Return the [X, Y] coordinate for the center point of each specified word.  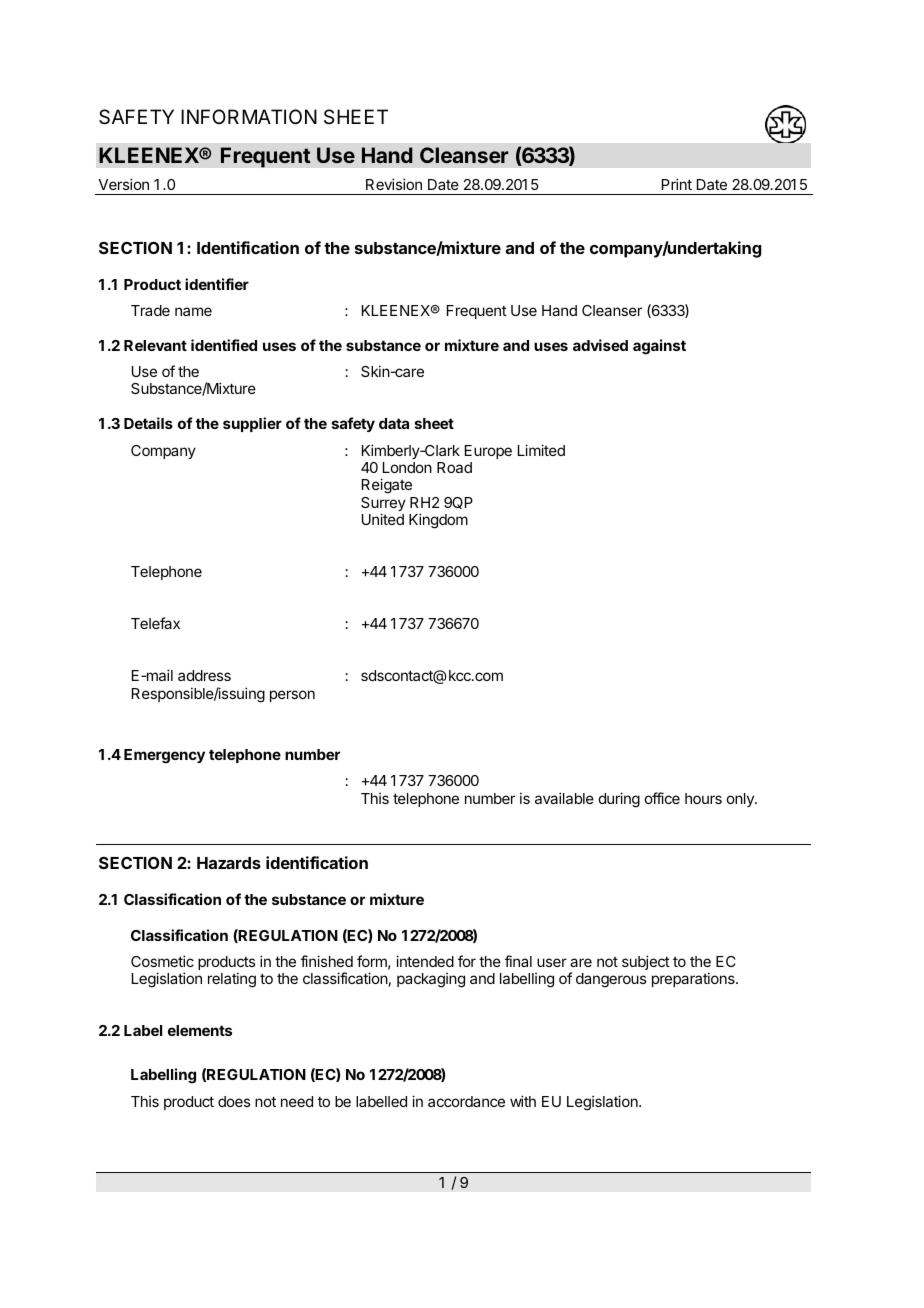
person [292, 696]
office [662, 798]
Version [123, 184]
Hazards [229, 863]
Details [148, 423]
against [659, 347]
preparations [694, 979]
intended [425, 961]
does [234, 1101]
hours [703, 798]
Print [677, 184]
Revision [394, 184]
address [204, 675]
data [394, 423]
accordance [466, 1101]
